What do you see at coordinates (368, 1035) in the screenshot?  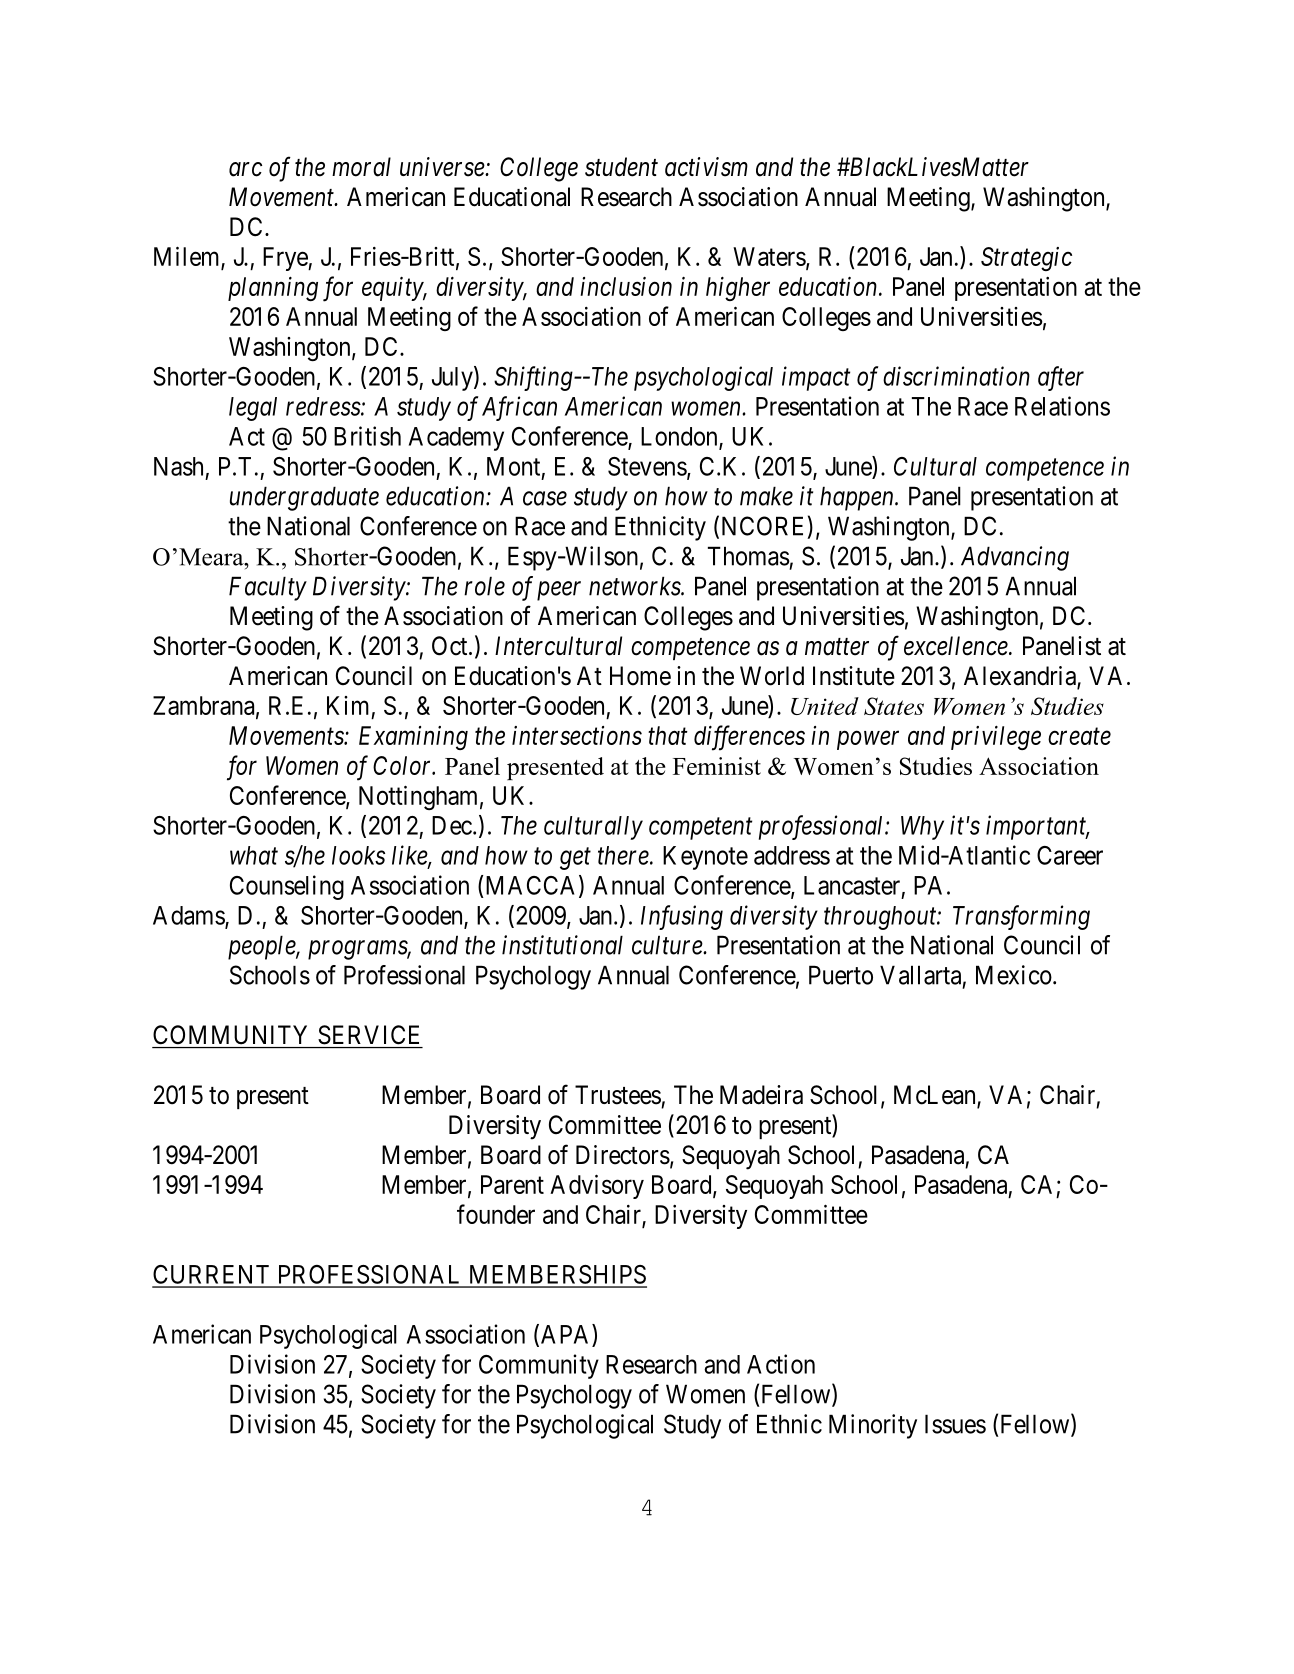 I see `SERVICE` at bounding box center [368, 1035].
